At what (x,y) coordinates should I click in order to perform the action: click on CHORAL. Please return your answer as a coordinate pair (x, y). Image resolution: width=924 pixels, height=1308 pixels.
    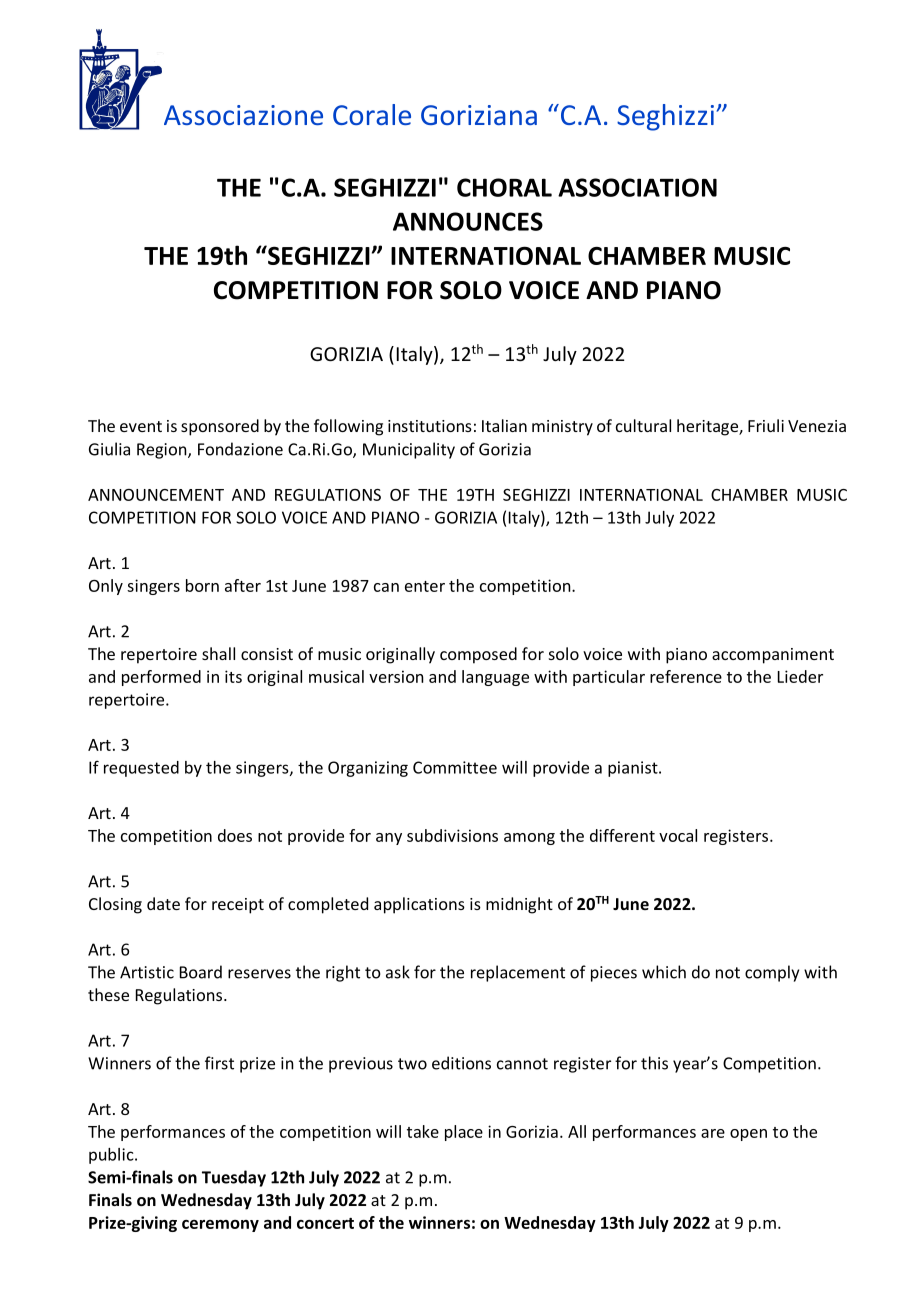
    Looking at the image, I should click on (504, 187).
